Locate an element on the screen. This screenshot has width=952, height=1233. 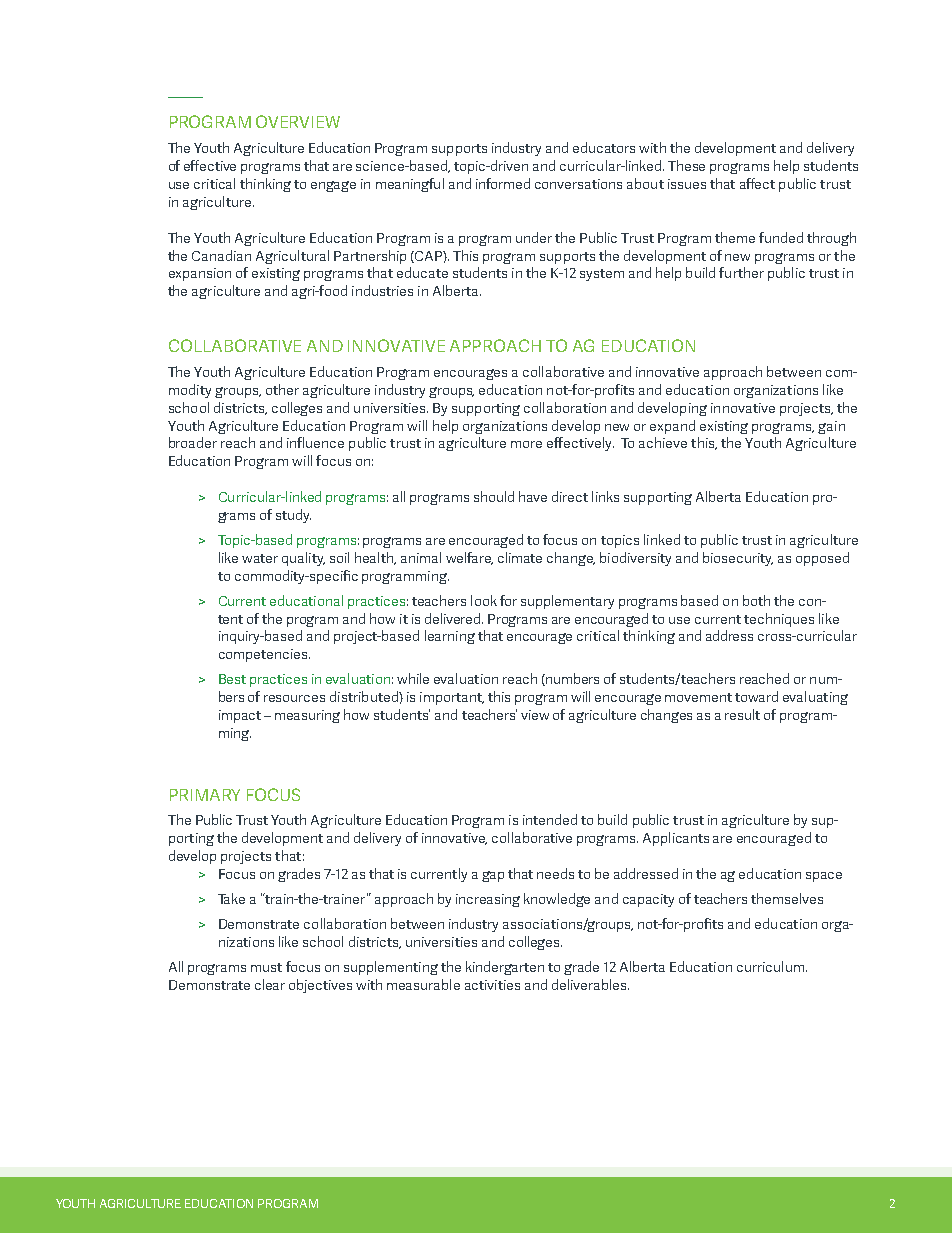
must is located at coordinates (266, 967).
